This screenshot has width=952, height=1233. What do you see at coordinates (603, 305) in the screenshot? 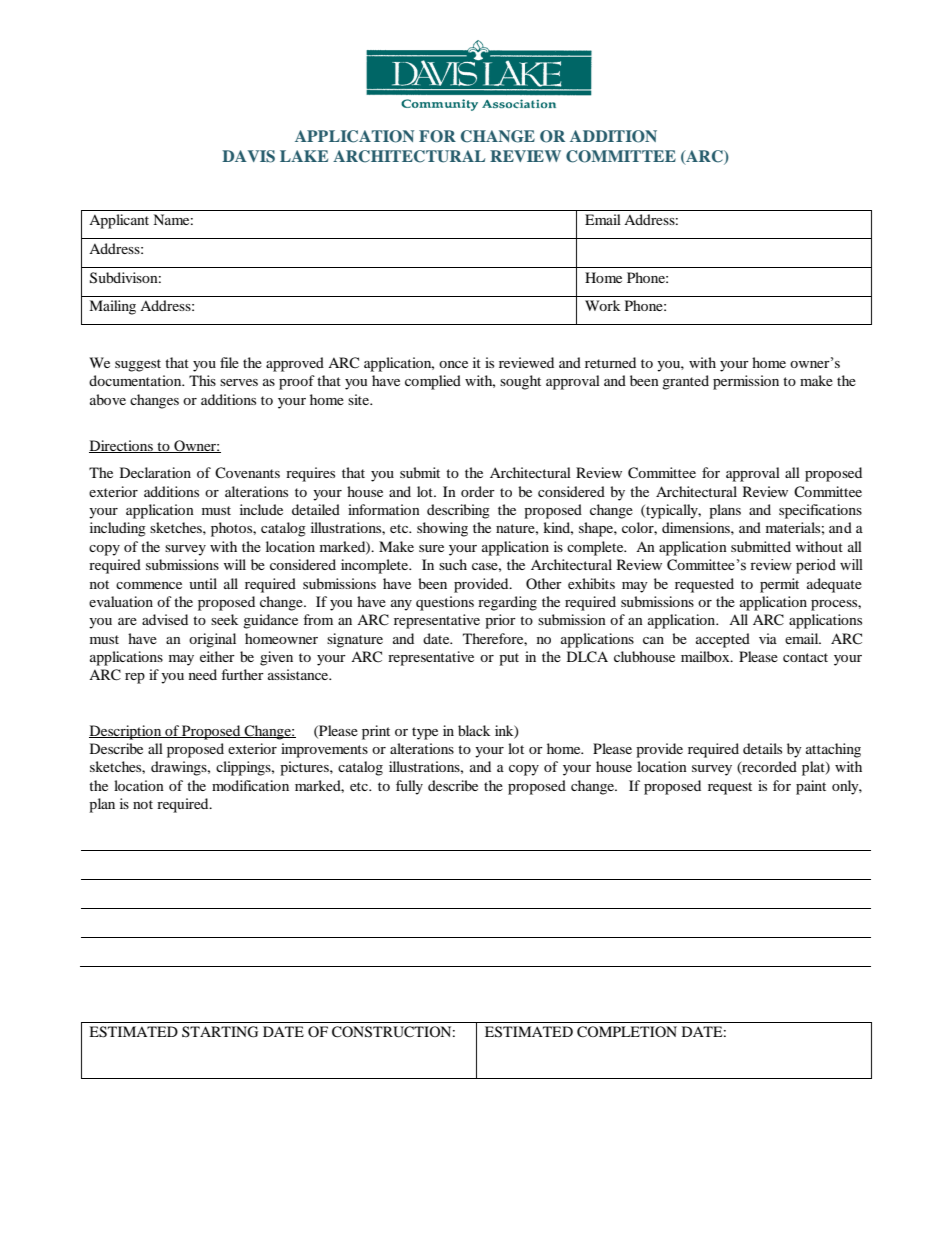
I see `Work` at bounding box center [603, 305].
